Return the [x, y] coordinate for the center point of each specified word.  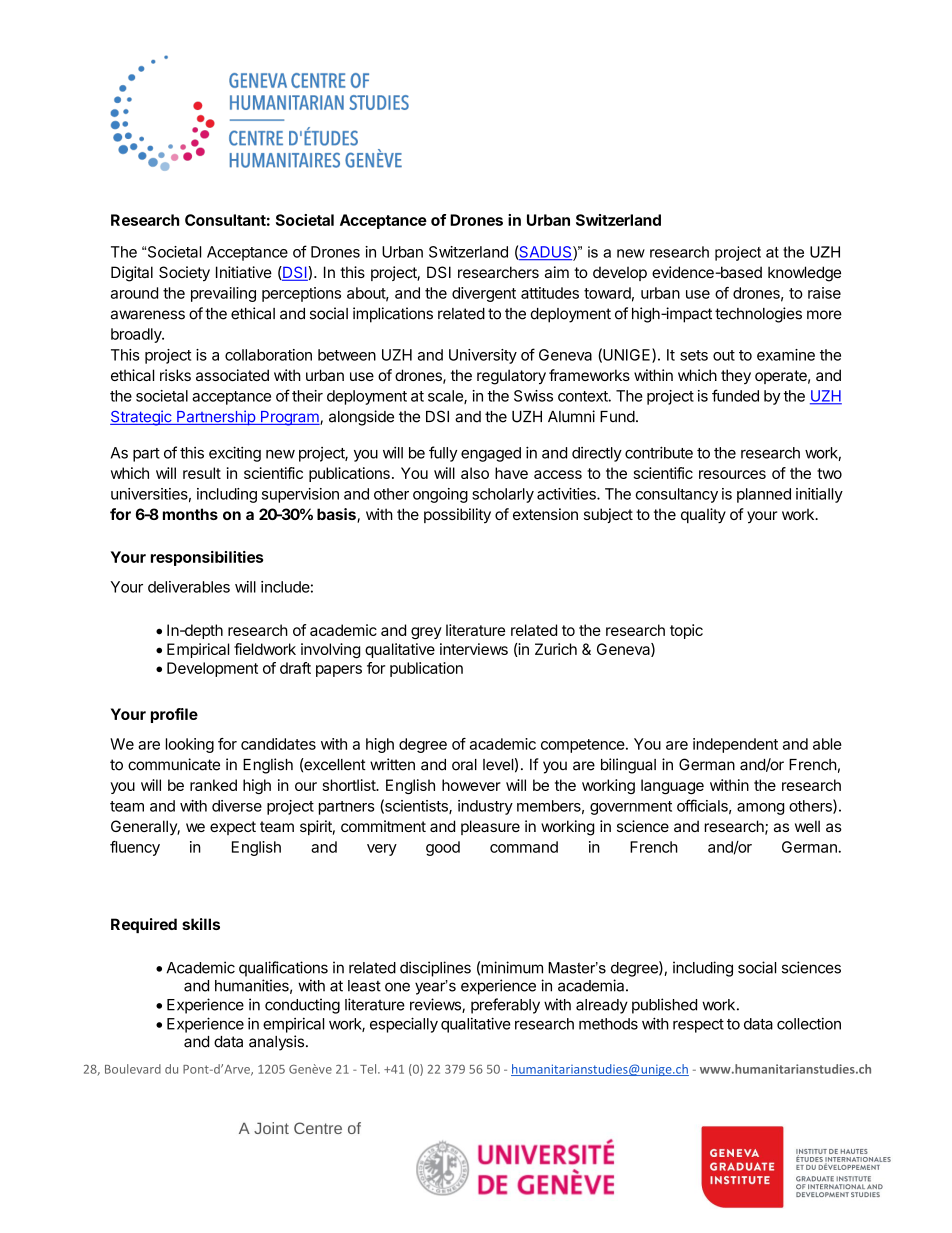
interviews [474, 649]
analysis [276, 1043]
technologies [758, 315]
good [443, 848]
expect [233, 828]
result [202, 473]
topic [686, 631]
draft [295, 668]
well [807, 826]
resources [732, 474]
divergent [484, 294]
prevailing [223, 294]
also [475, 473]
